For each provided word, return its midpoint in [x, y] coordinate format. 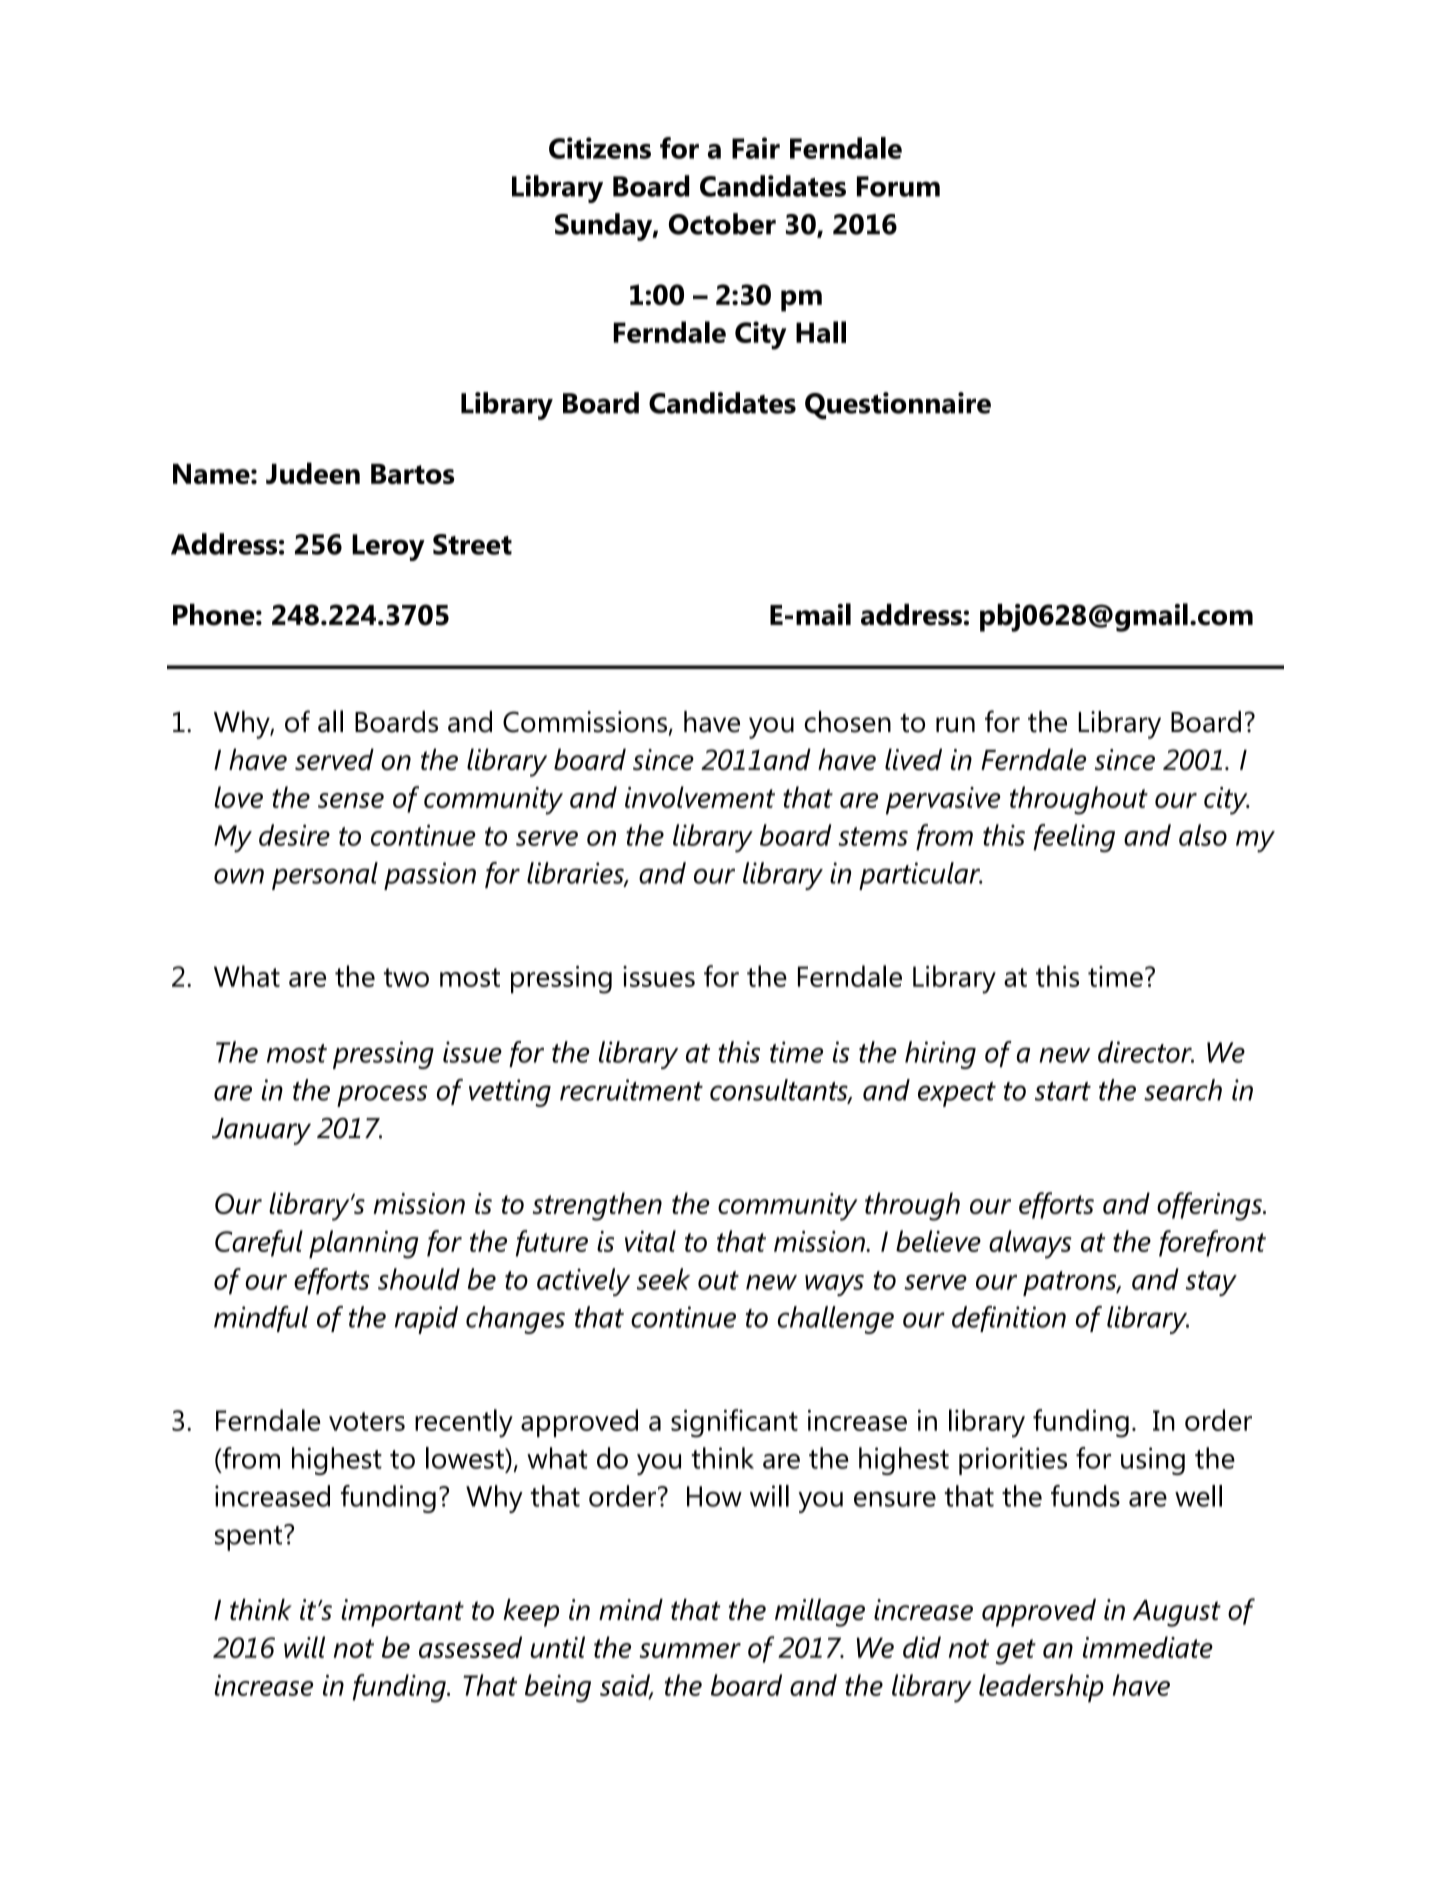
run [955, 725]
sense [351, 800]
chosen [847, 722]
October [722, 224]
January [261, 1131]
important [402, 1613]
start [1063, 1091]
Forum [898, 186]
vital [650, 1241]
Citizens [600, 148]
